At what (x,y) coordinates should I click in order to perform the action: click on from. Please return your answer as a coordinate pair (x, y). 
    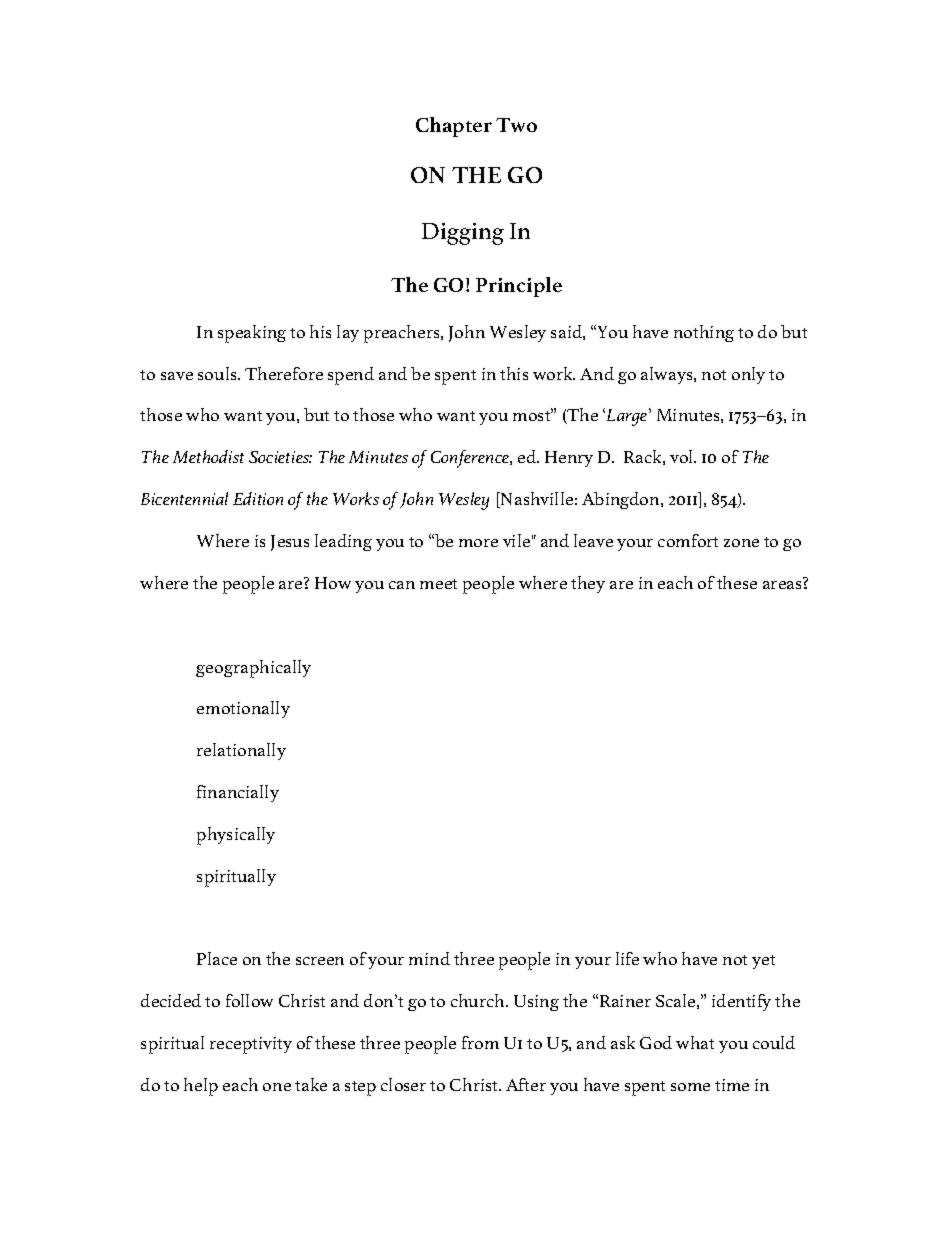
    Looking at the image, I should click on (480, 1042).
